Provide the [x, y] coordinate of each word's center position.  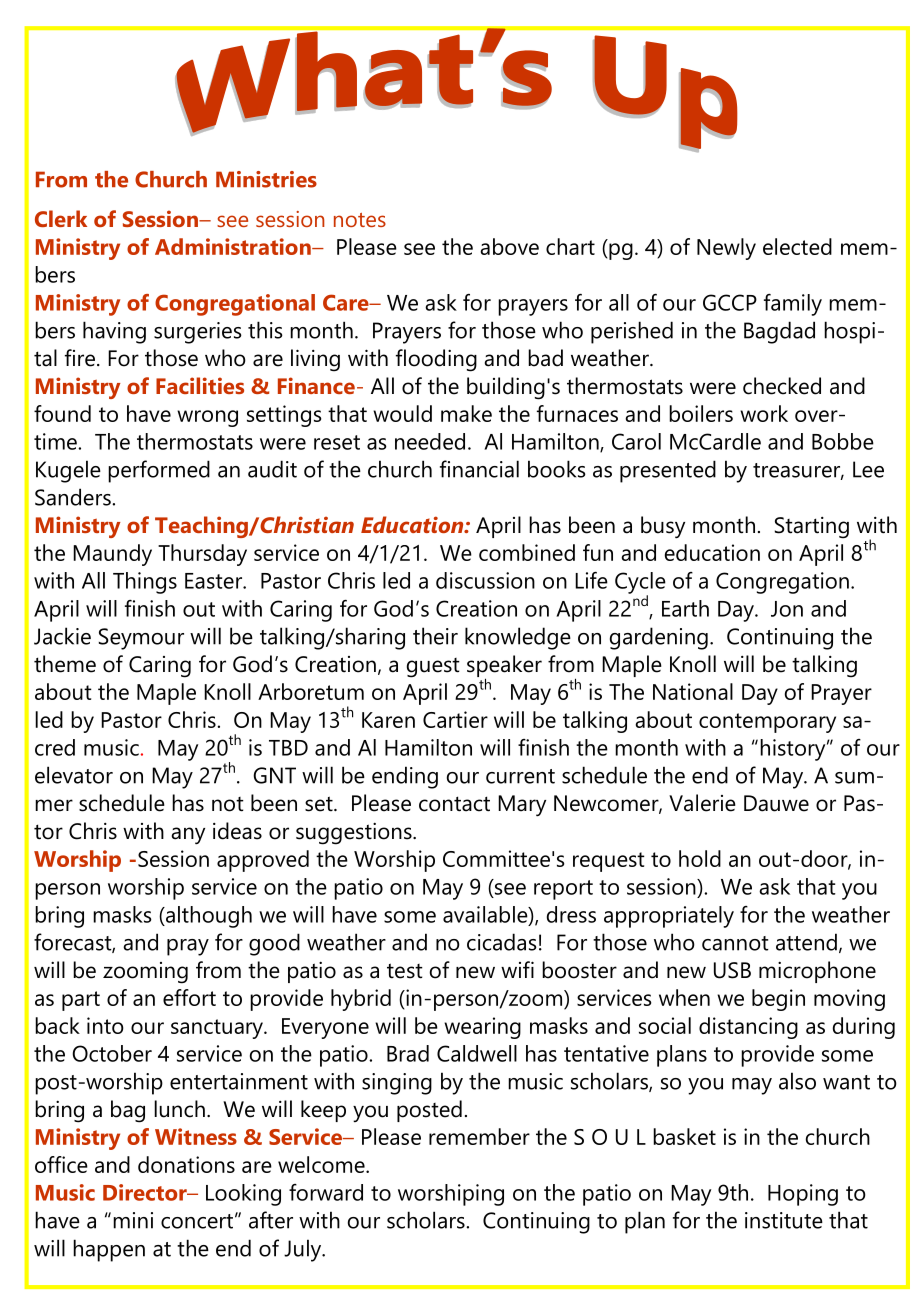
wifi [517, 969]
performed [159, 471]
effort [189, 997]
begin [778, 1000]
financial [479, 469]
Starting [812, 528]
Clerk [61, 218]
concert [197, 1221]
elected [797, 246]
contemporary [767, 723]
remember [479, 1136]
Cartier [455, 719]
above [509, 246]
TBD [288, 748]
